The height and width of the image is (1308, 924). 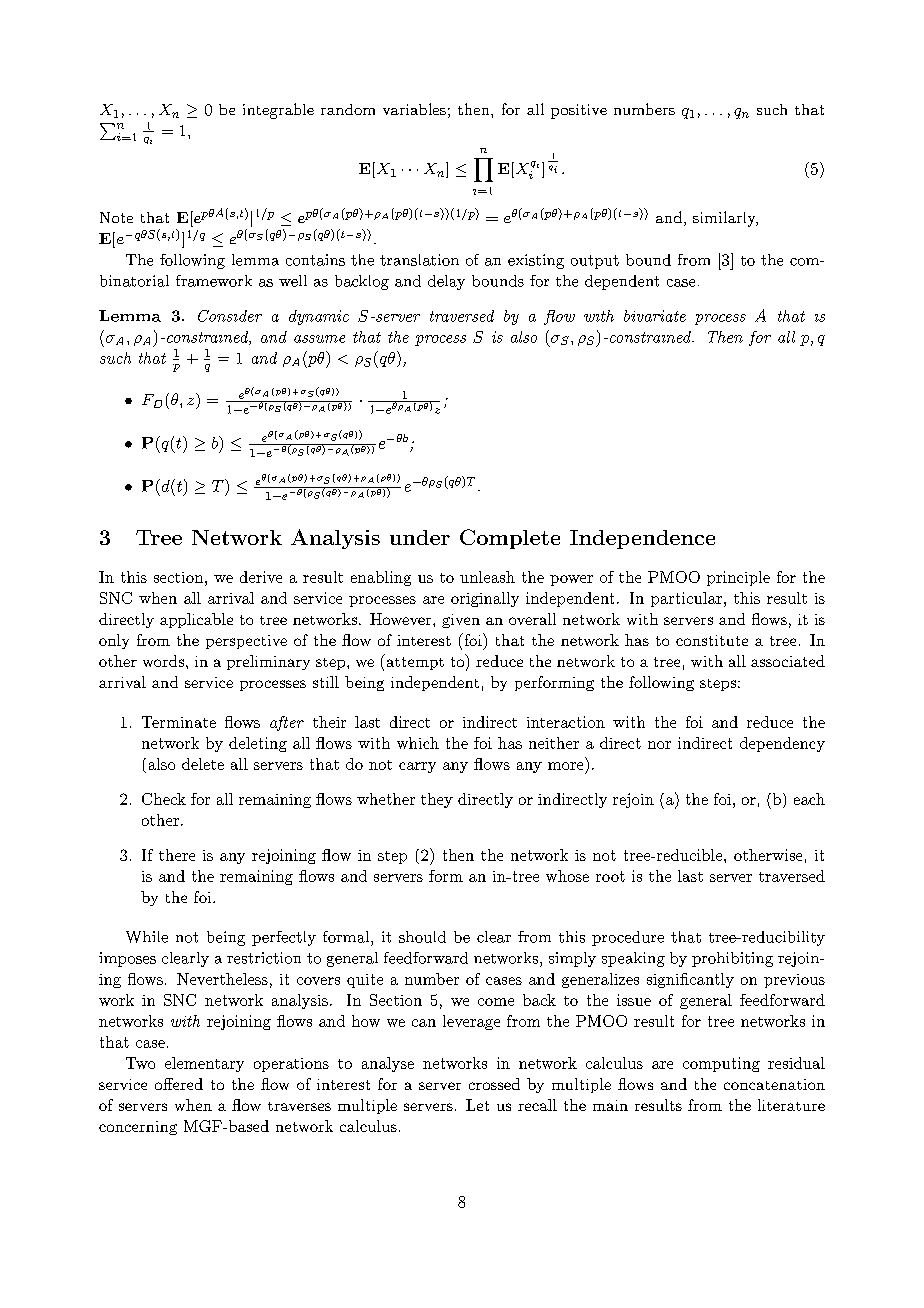 I want to click on bivariate, so click(x=655, y=316).
